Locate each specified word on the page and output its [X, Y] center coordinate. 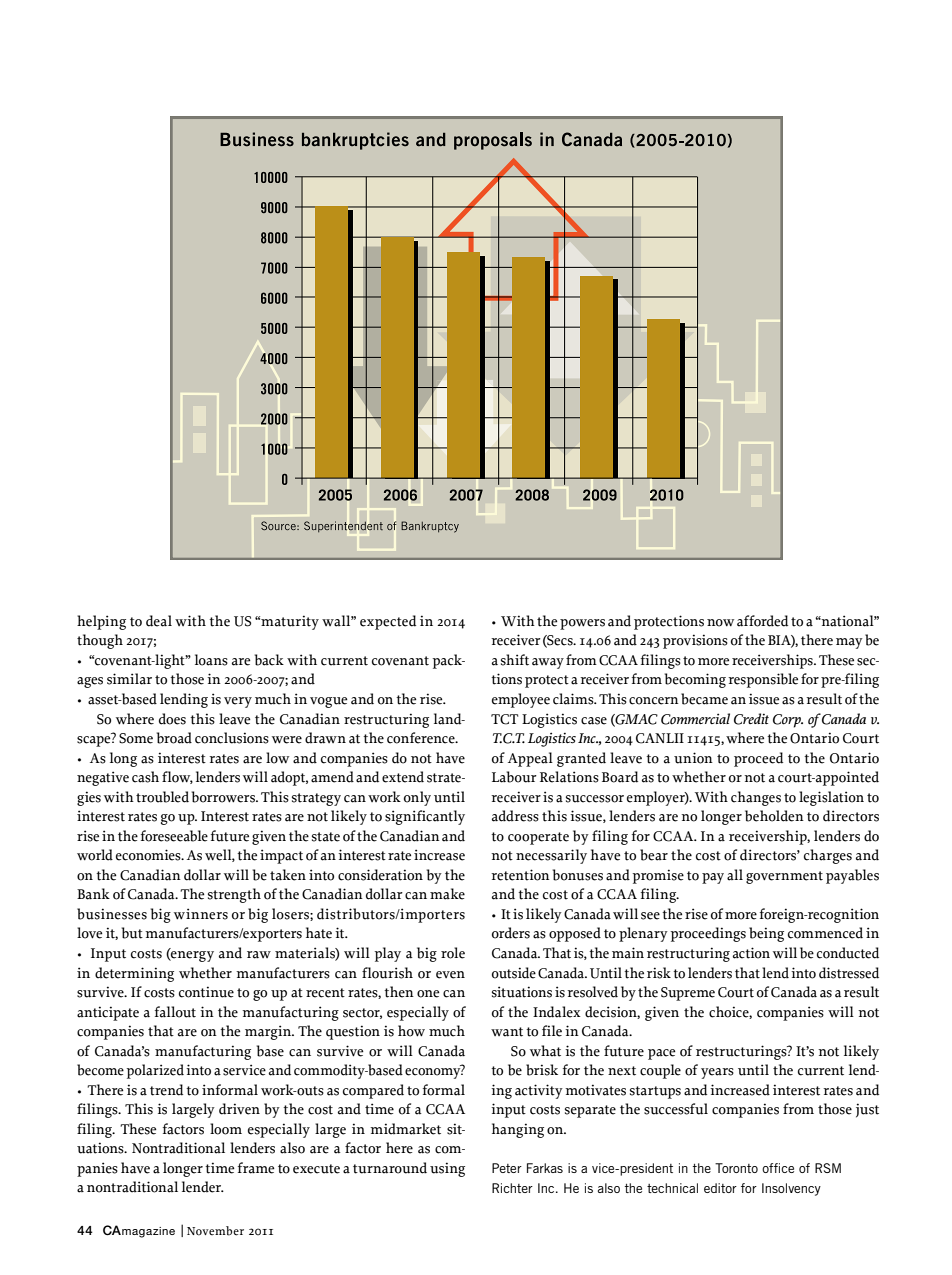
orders [511, 933]
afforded [762, 621]
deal [159, 621]
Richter [512, 1188]
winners [201, 914]
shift [515, 660]
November [215, 1231]
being [766, 934]
